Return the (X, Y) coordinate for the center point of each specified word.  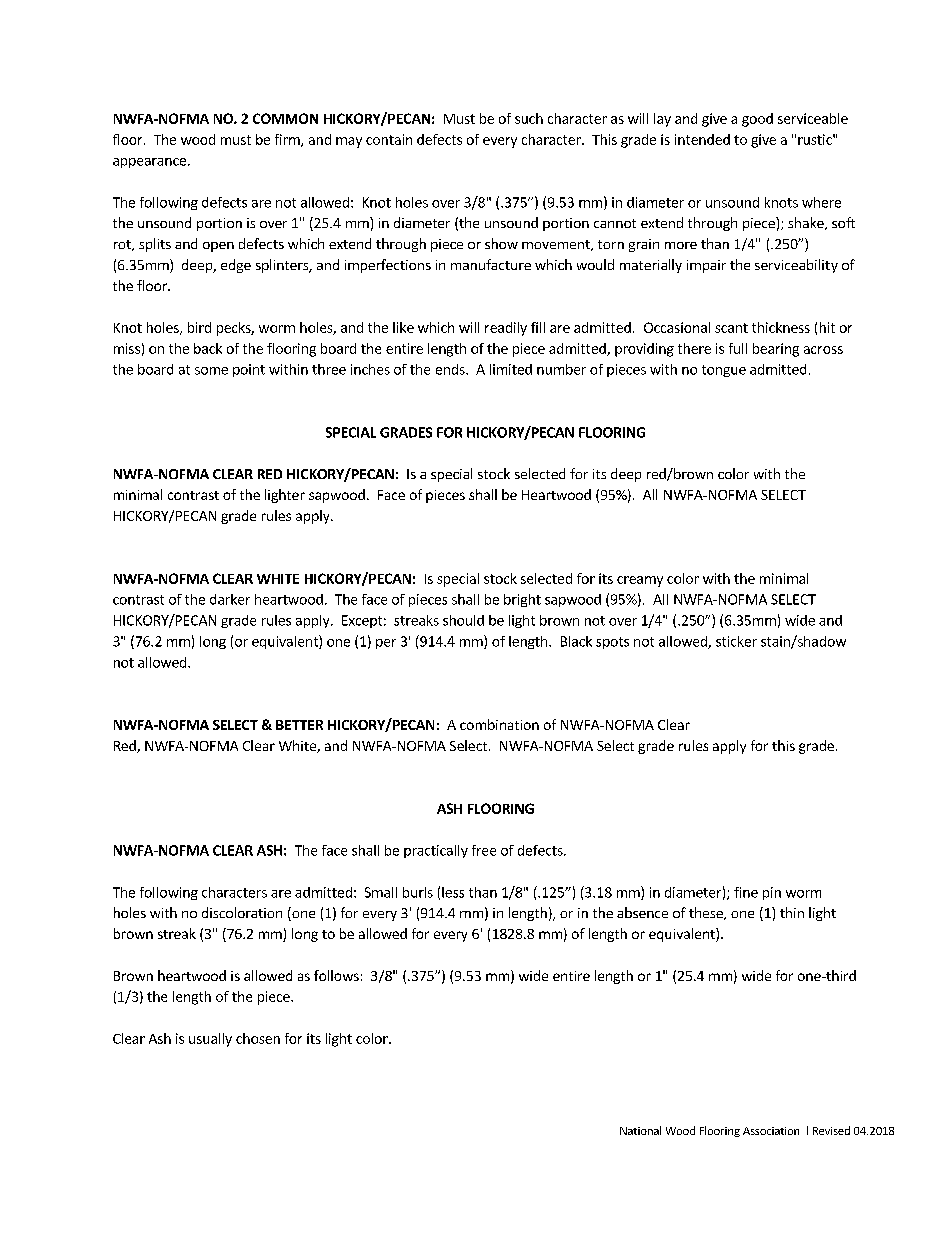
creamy (640, 581)
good (757, 120)
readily (506, 329)
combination (499, 724)
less (453, 892)
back (208, 348)
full (738, 348)
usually (210, 1040)
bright (522, 600)
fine (746, 892)
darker (230, 599)
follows (336, 975)
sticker (736, 641)
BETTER (299, 725)
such (529, 118)
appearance (149, 163)
